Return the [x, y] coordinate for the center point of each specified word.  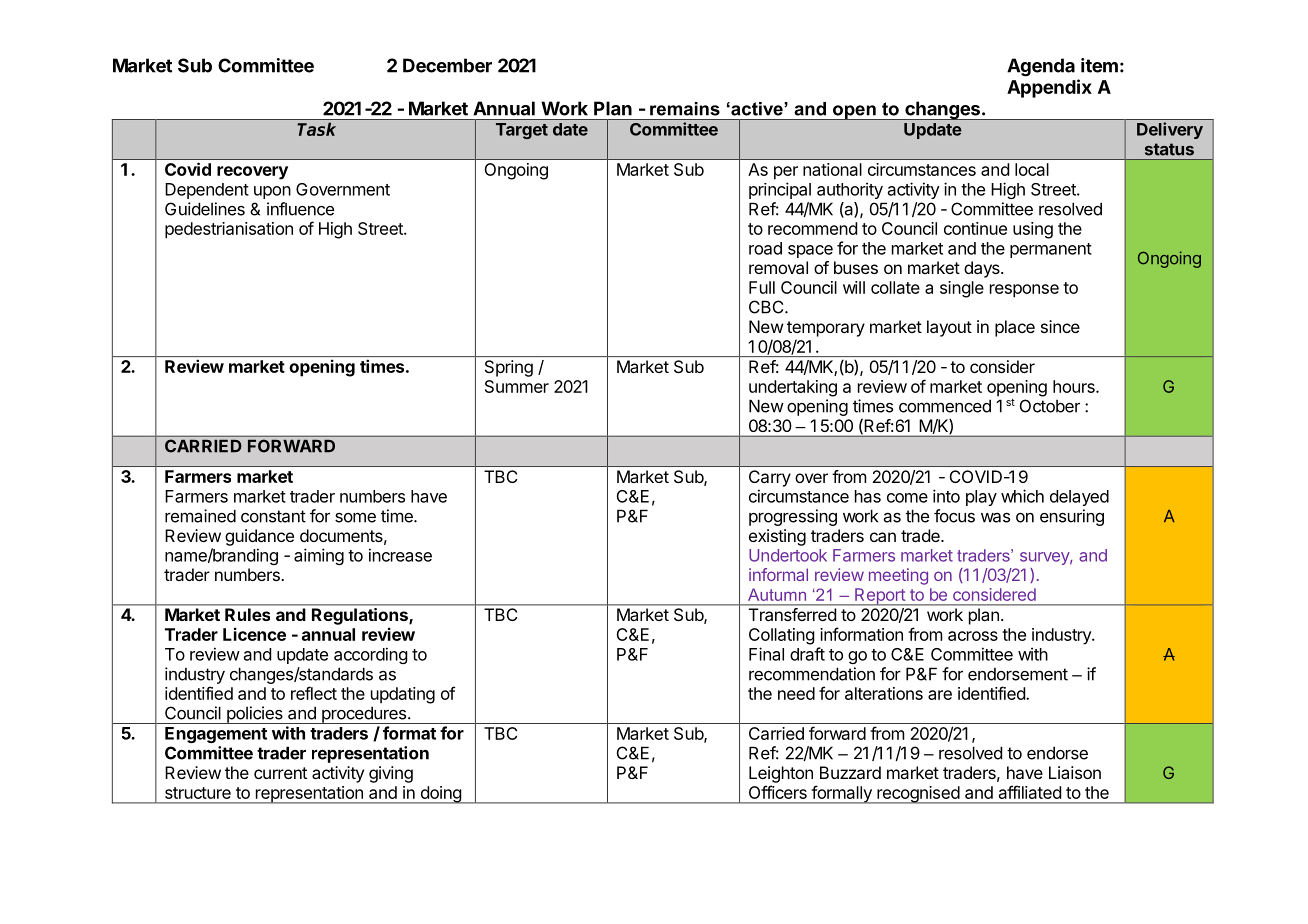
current [280, 773]
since [1060, 326]
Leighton [781, 774]
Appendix [1049, 88]
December [447, 65]
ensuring [1072, 517]
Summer [517, 386]
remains [685, 109]
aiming [319, 556]
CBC [767, 307]
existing [777, 537]
